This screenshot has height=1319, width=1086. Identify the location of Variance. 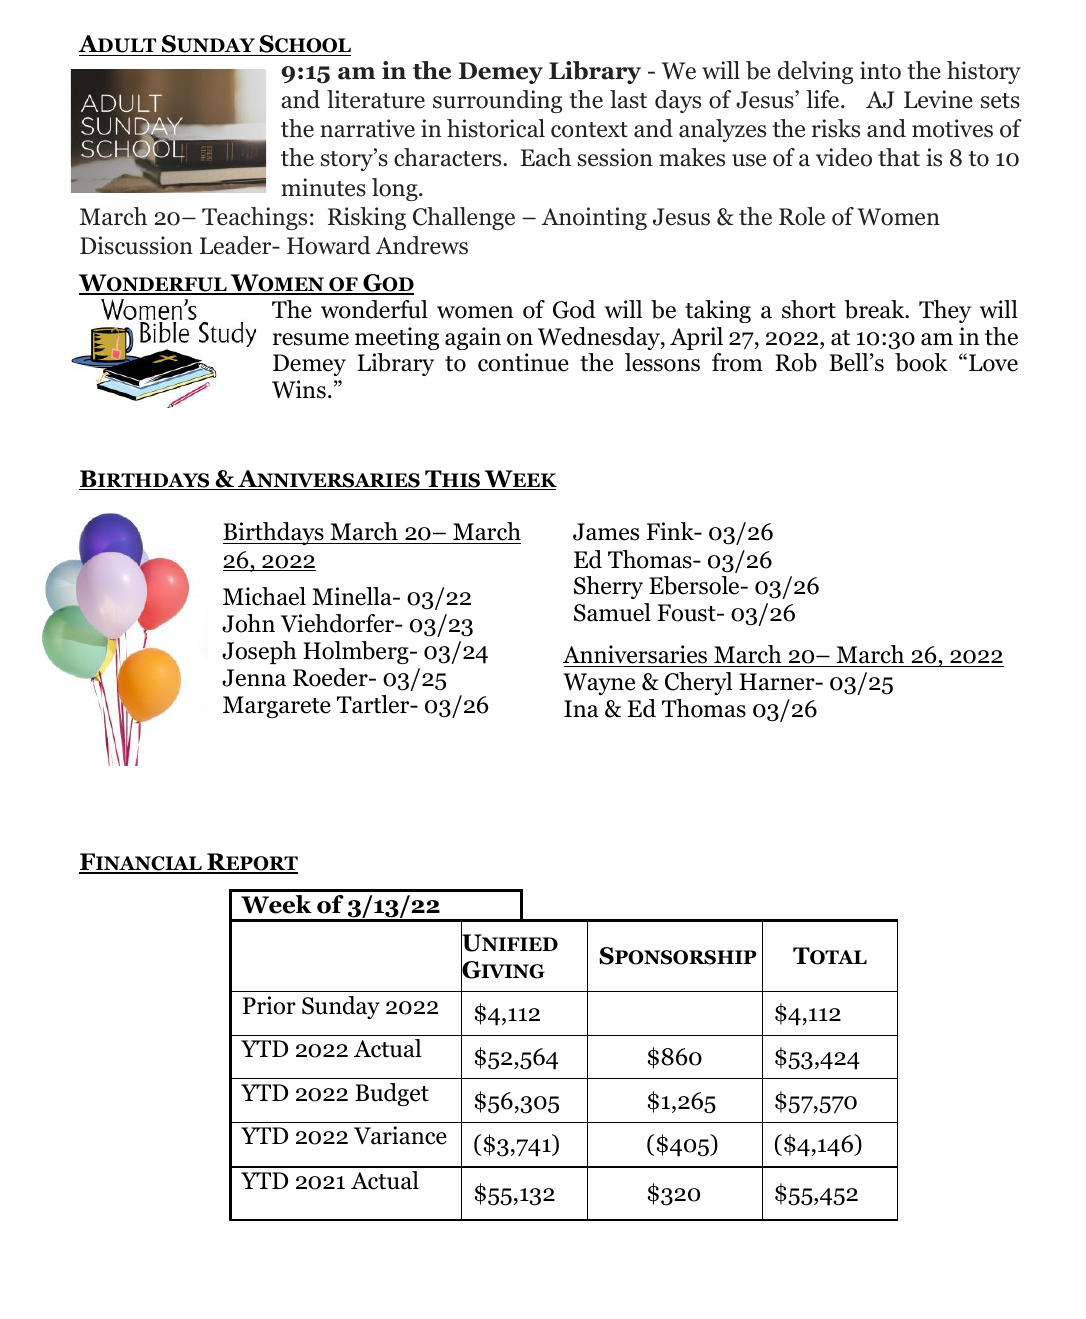
(400, 1135).
